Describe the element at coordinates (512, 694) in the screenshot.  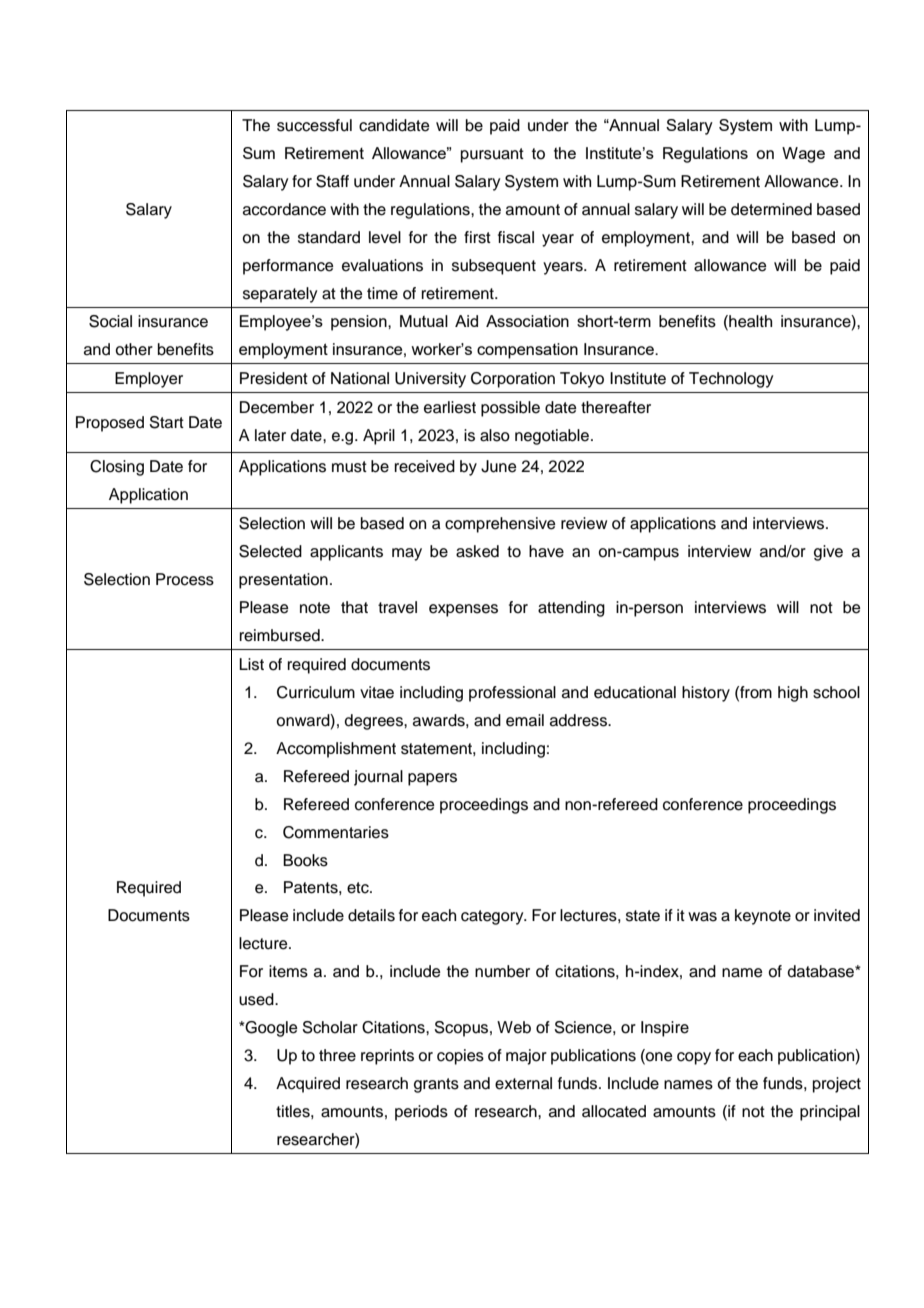
I see `professional` at that location.
